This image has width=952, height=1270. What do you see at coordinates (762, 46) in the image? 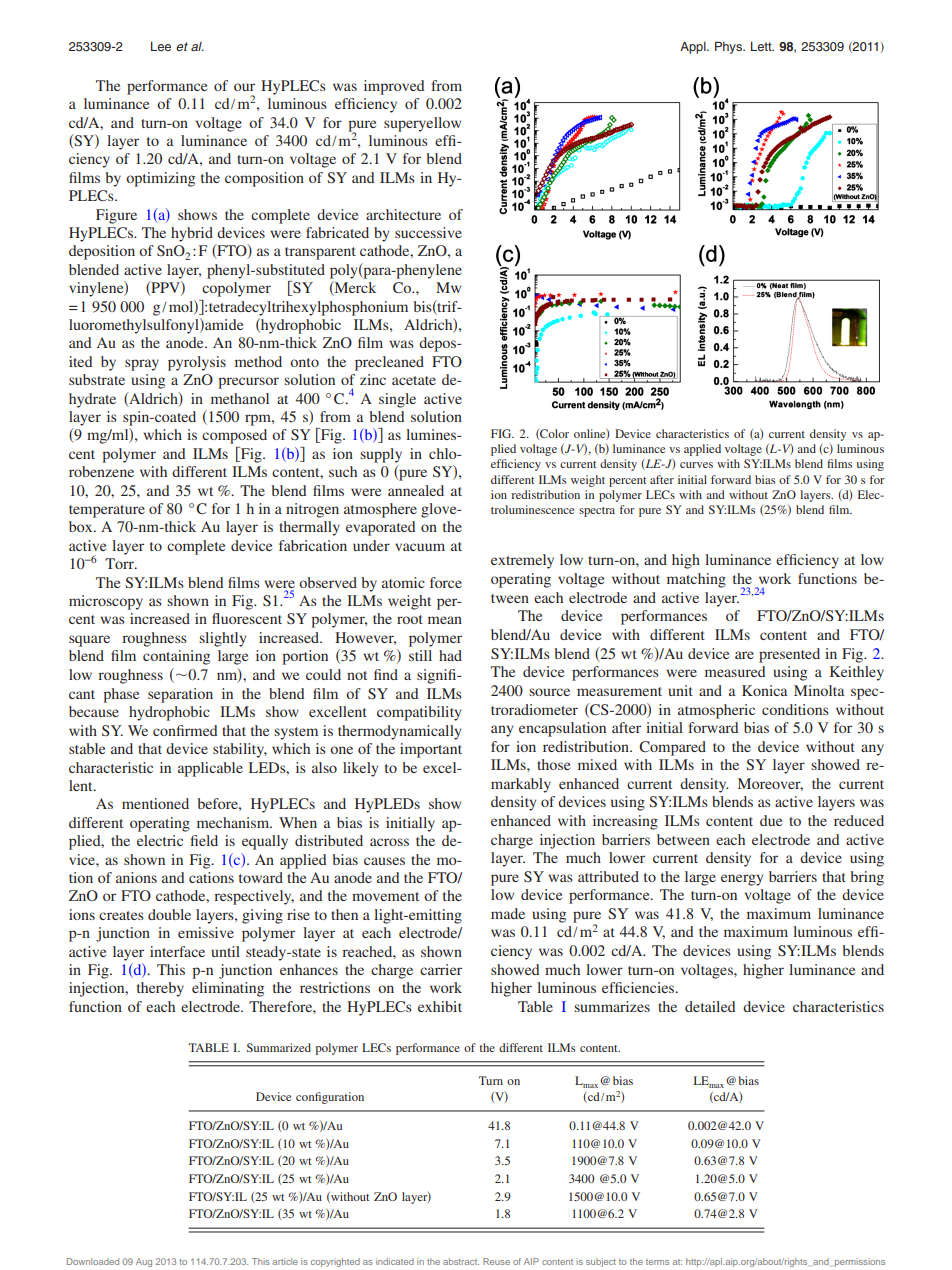
I see `Lett` at bounding box center [762, 46].
